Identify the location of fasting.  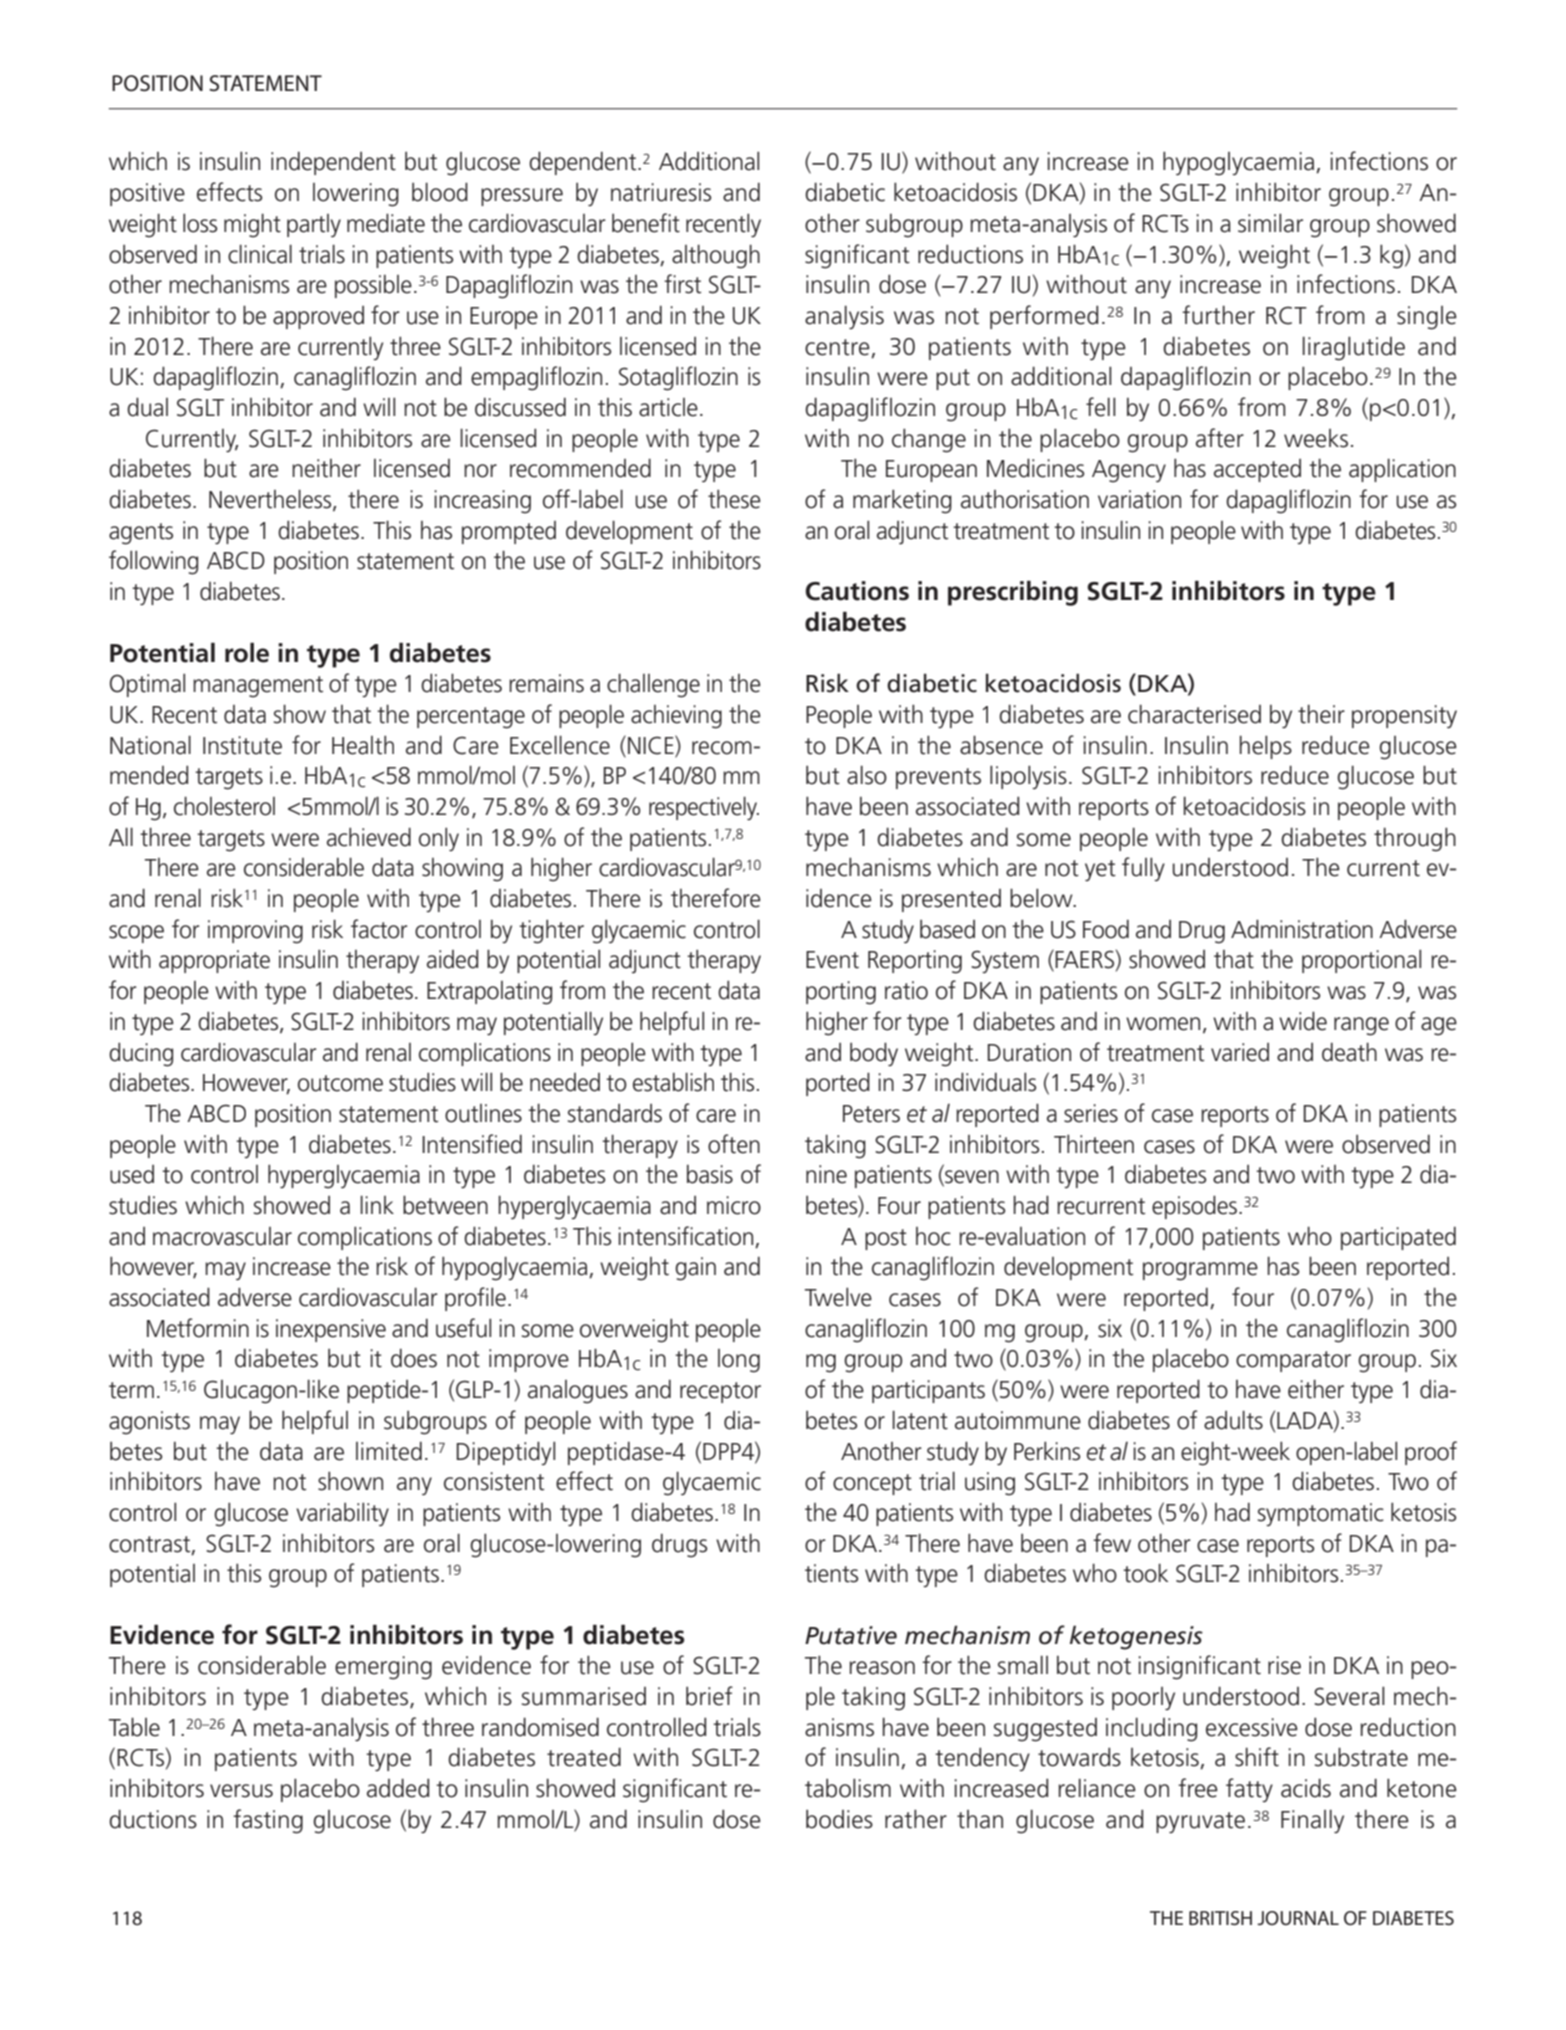
(268, 1821).
